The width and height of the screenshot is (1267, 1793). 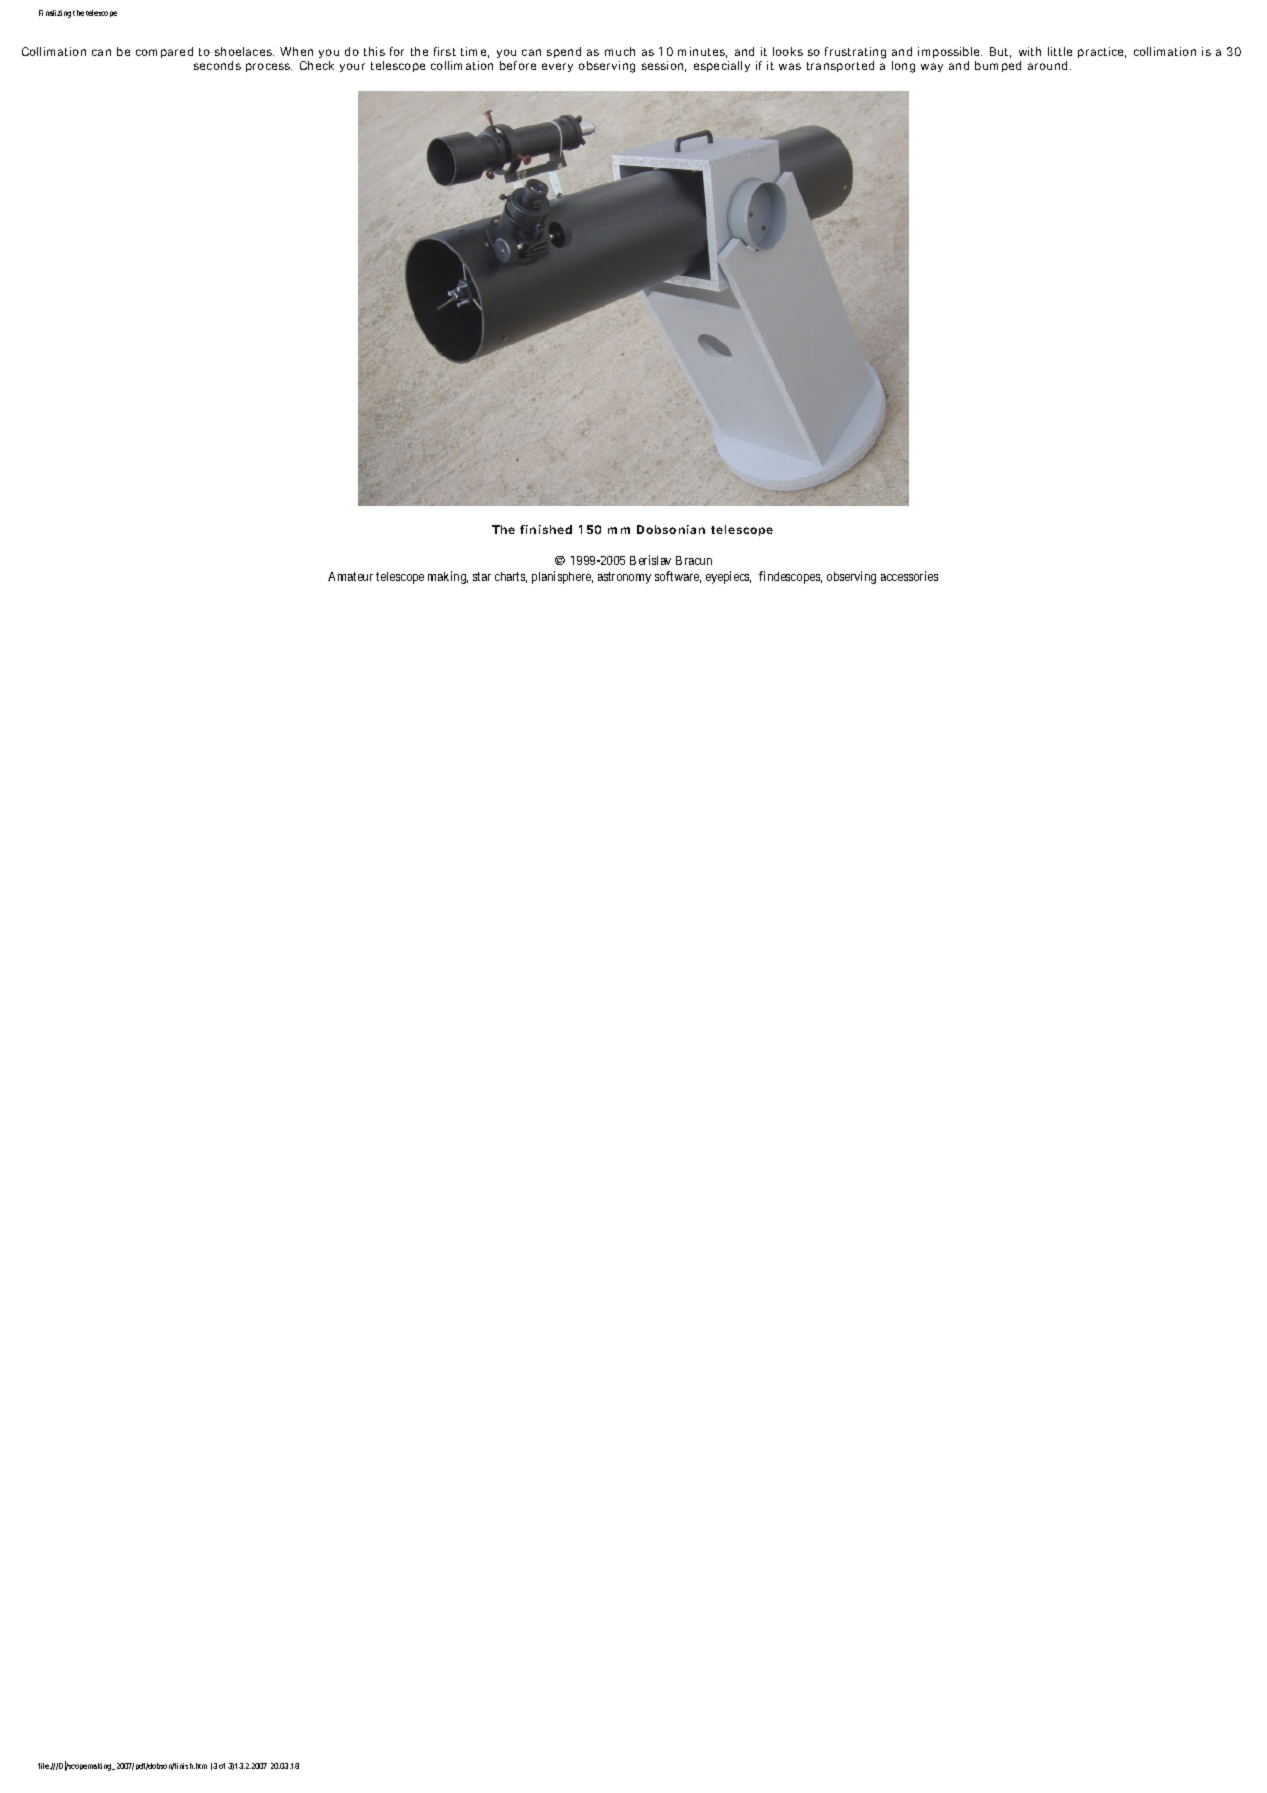 I want to click on compared, so click(x=164, y=52).
